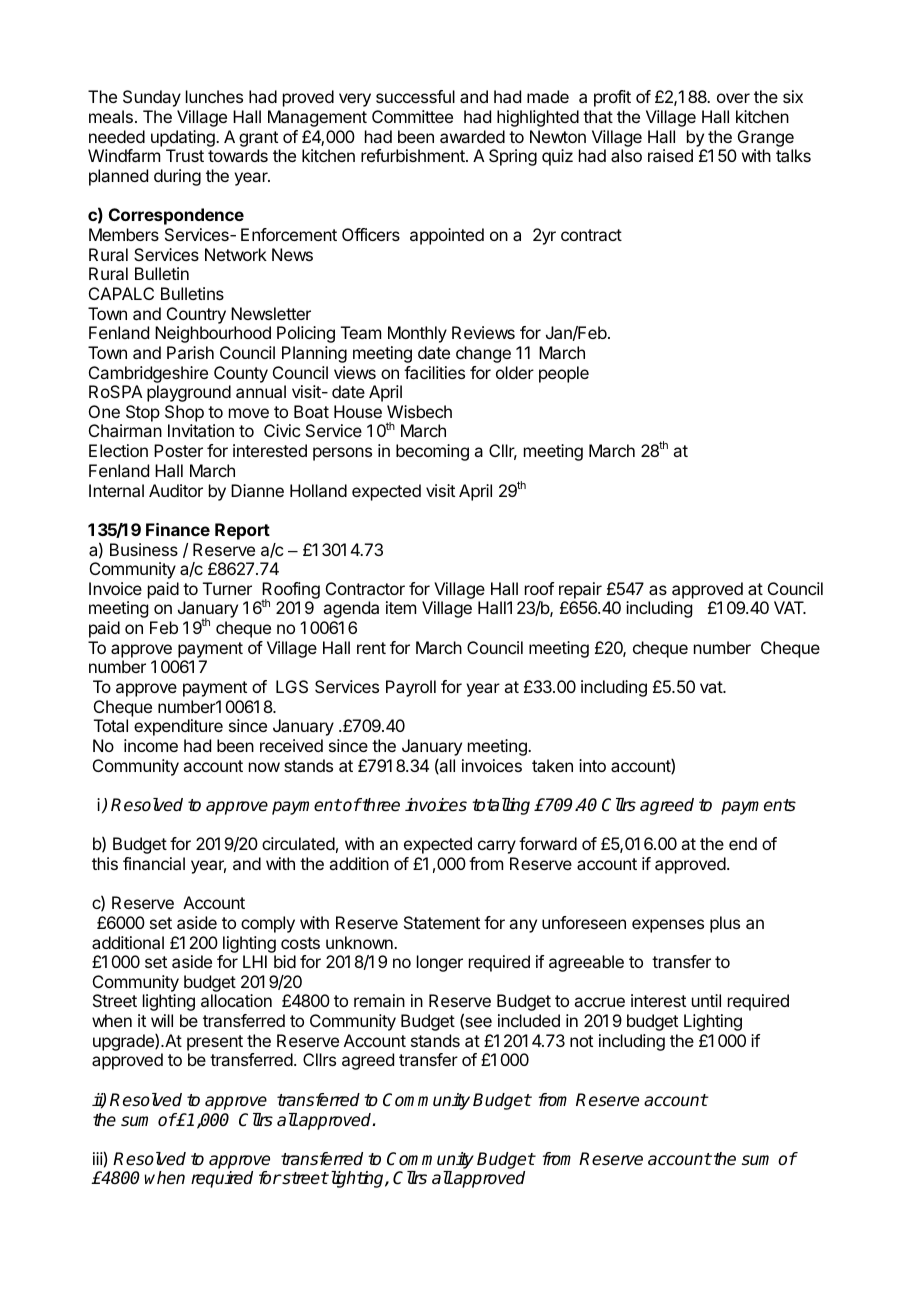 Image resolution: width=924 pixels, height=1308 pixels. I want to click on updating, so click(184, 138).
